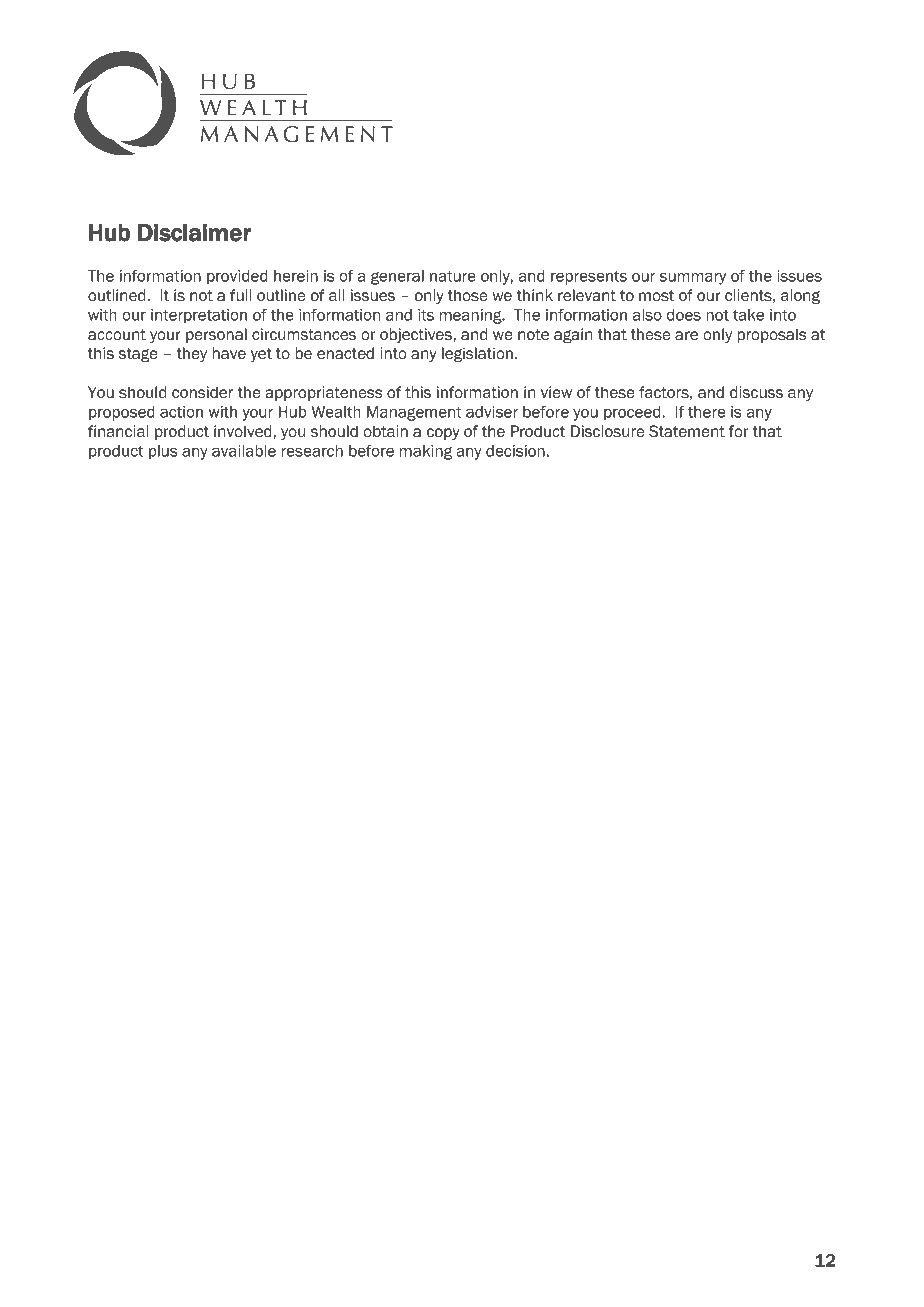 The height and width of the screenshot is (1307, 924). What do you see at coordinates (194, 233) in the screenshot?
I see `Disclaimer` at bounding box center [194, 233].
